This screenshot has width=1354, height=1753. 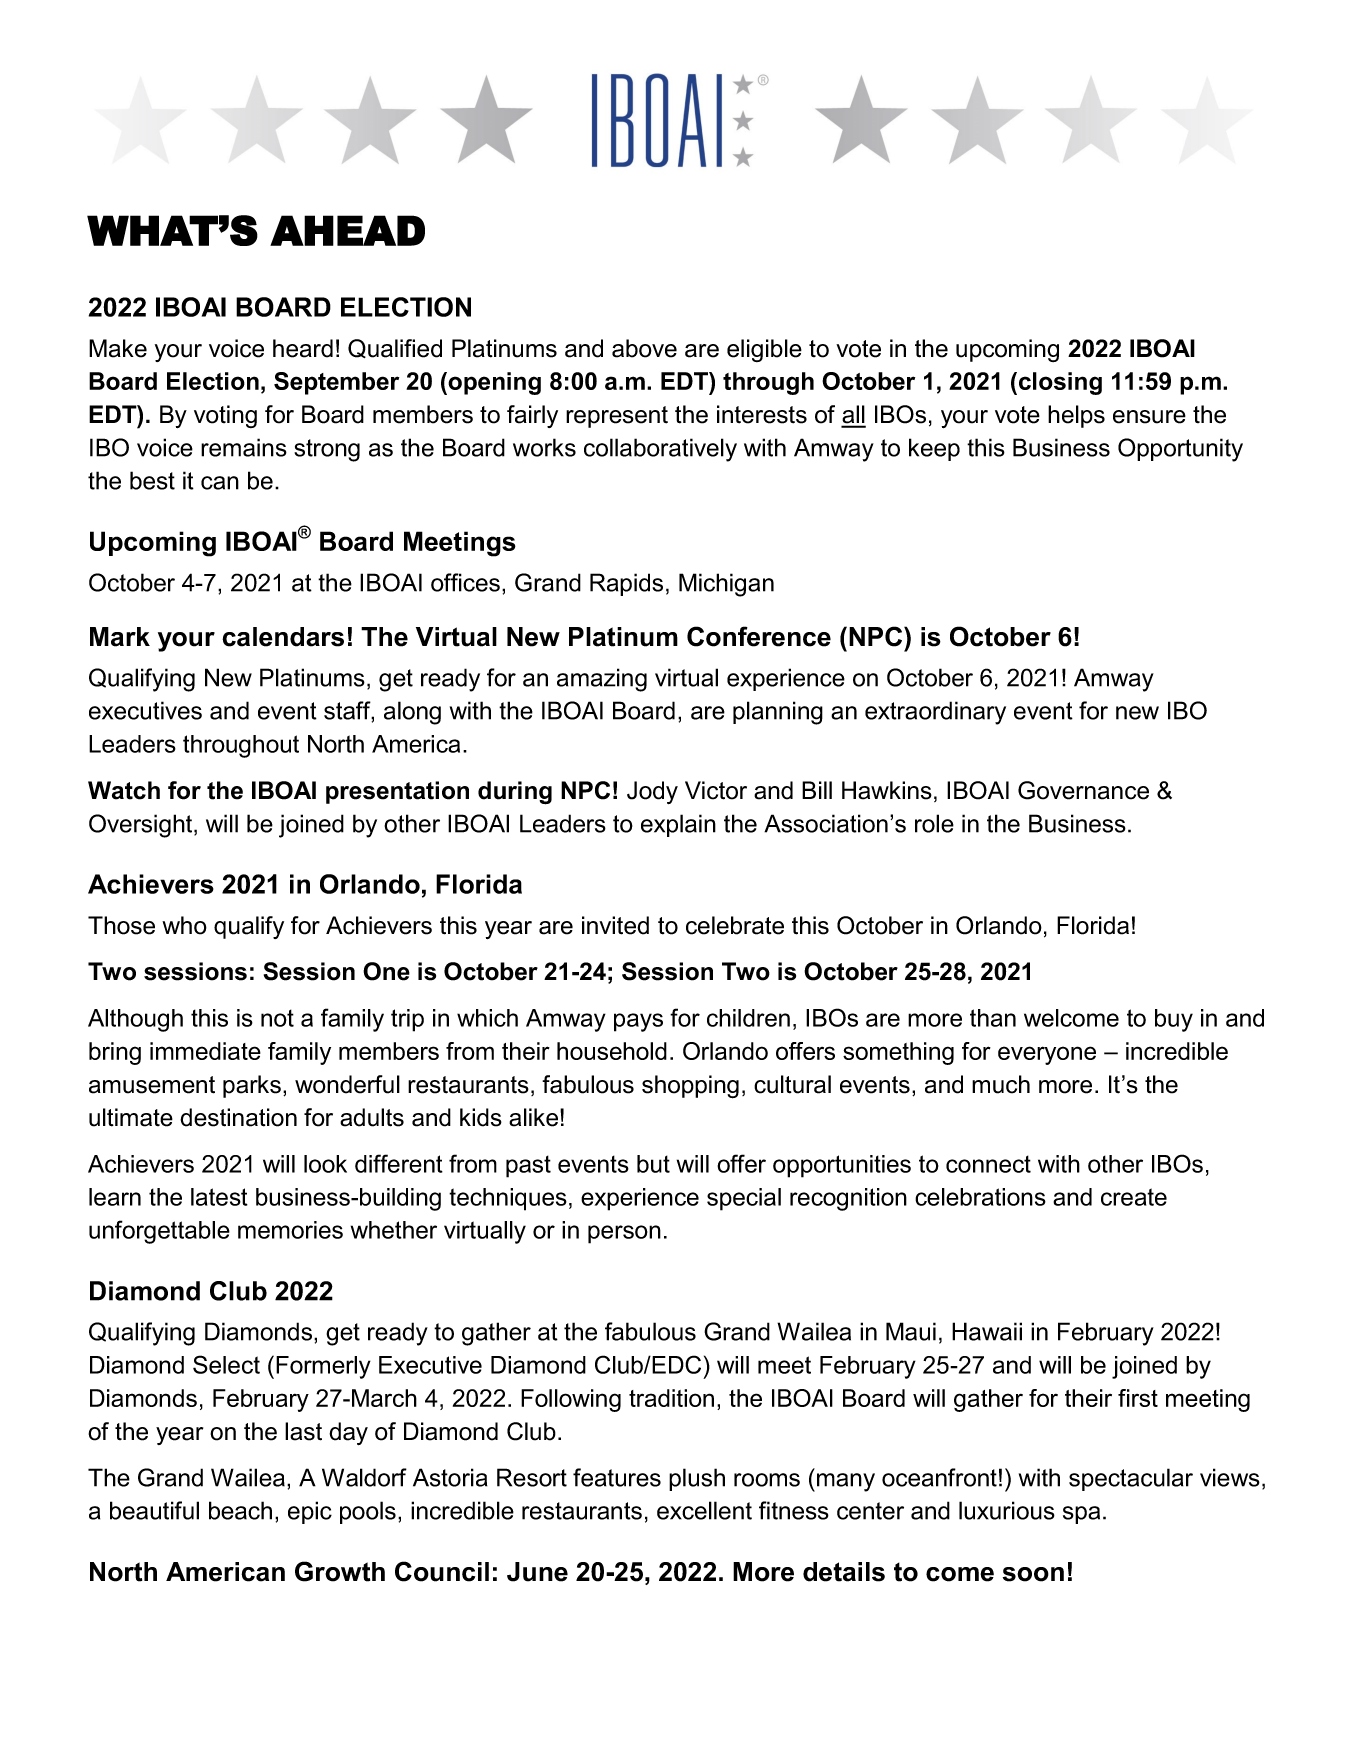 What do you see at coordinates (347, 230) in the screenshot?
I see `AHEAD` at bounding box center [347, 230].
